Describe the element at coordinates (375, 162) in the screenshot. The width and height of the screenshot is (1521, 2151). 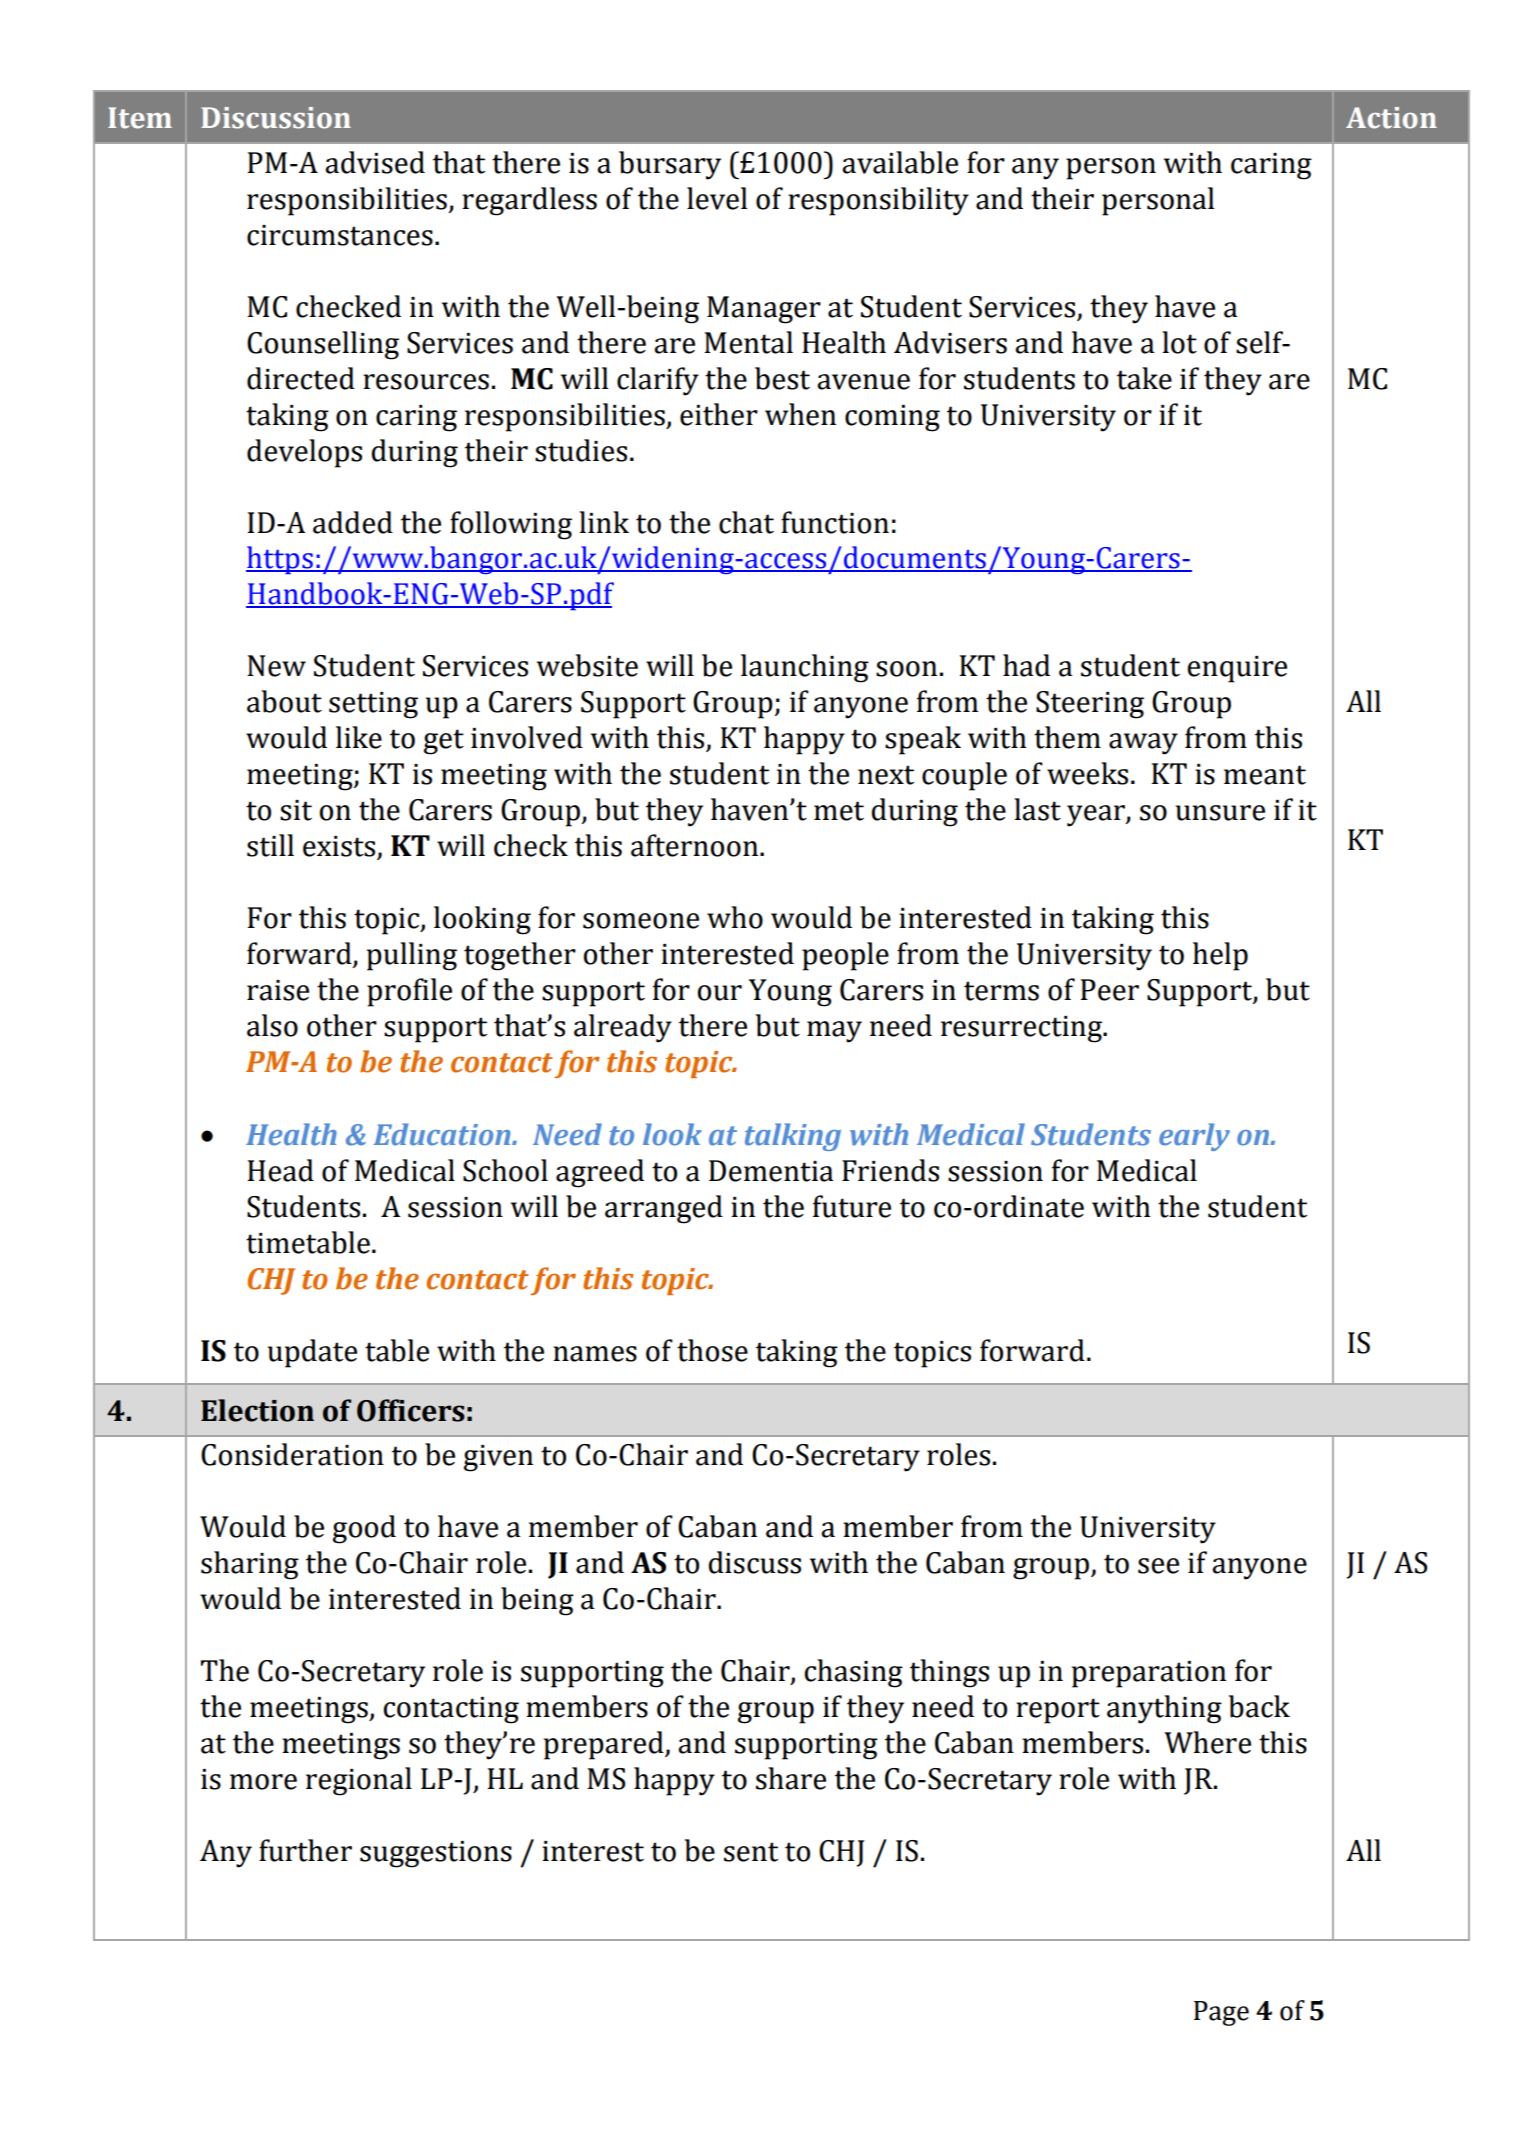
I see `advised` at that location.
